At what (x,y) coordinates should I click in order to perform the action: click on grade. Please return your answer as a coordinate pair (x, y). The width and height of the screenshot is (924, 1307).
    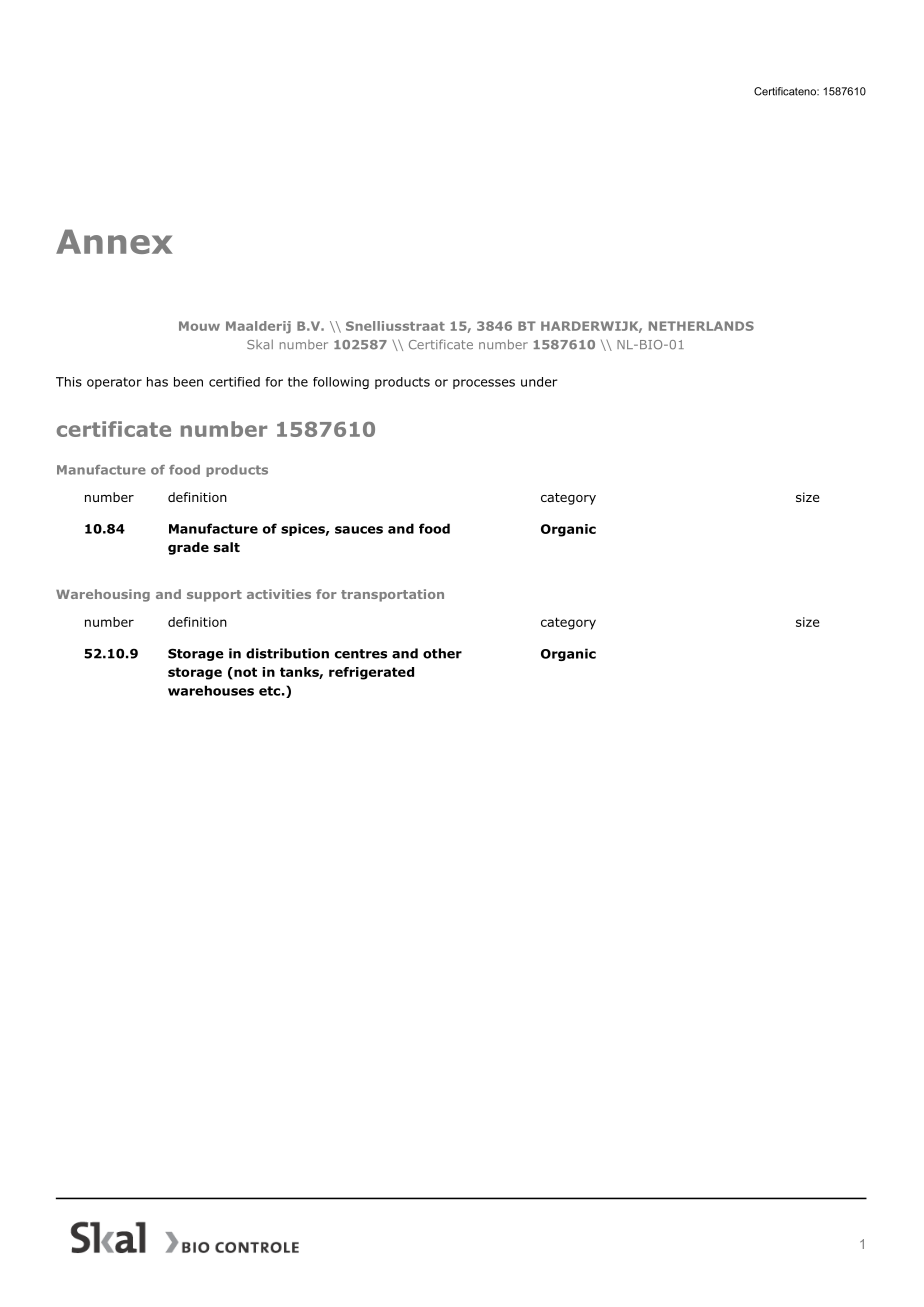
    Looking at the image, I should click on (188, 548).
